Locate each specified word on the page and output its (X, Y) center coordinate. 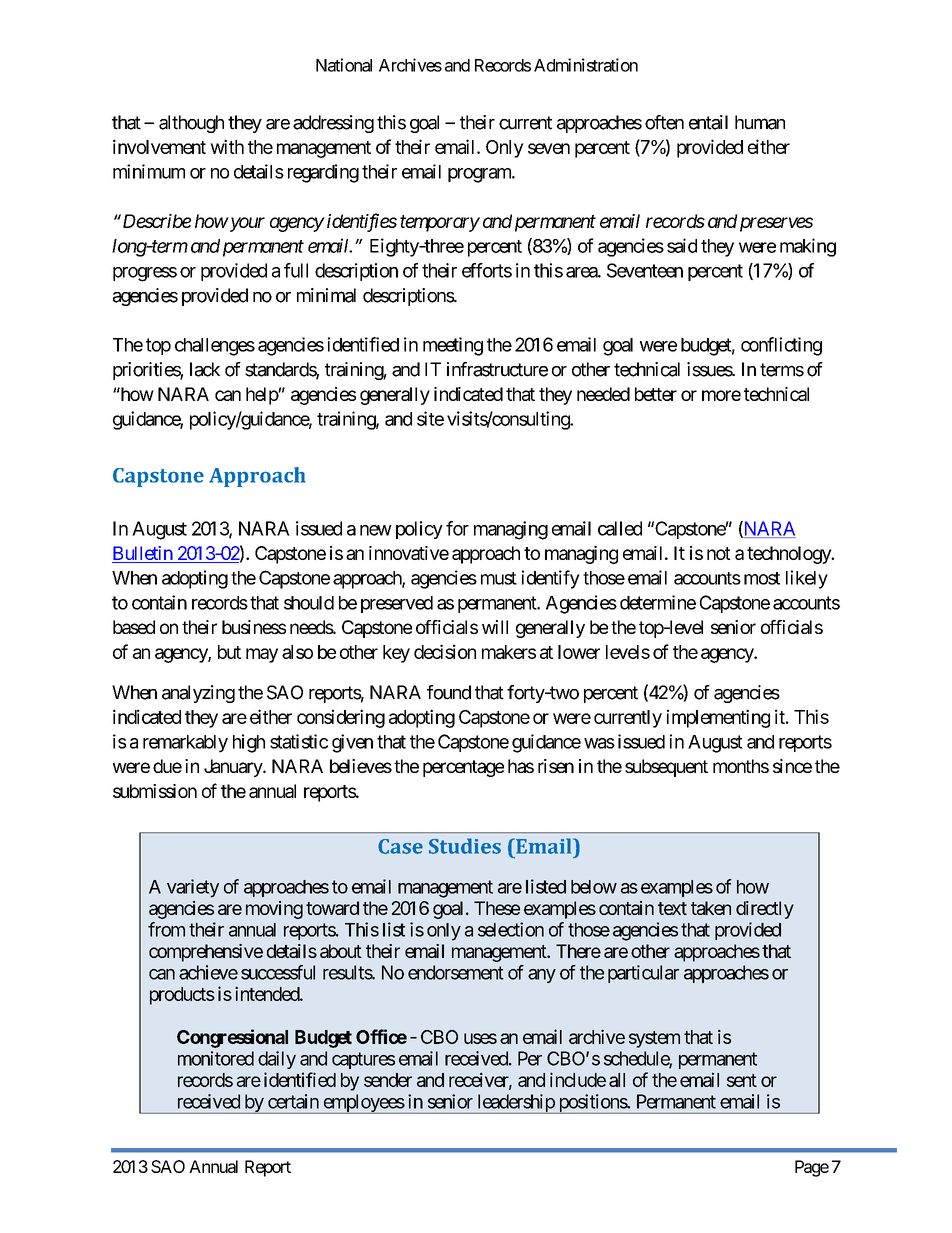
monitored (216, 1058)
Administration (586, 65)
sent (742, 1080)
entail (708, 122)
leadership (515, 1104)
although (191, 124)
